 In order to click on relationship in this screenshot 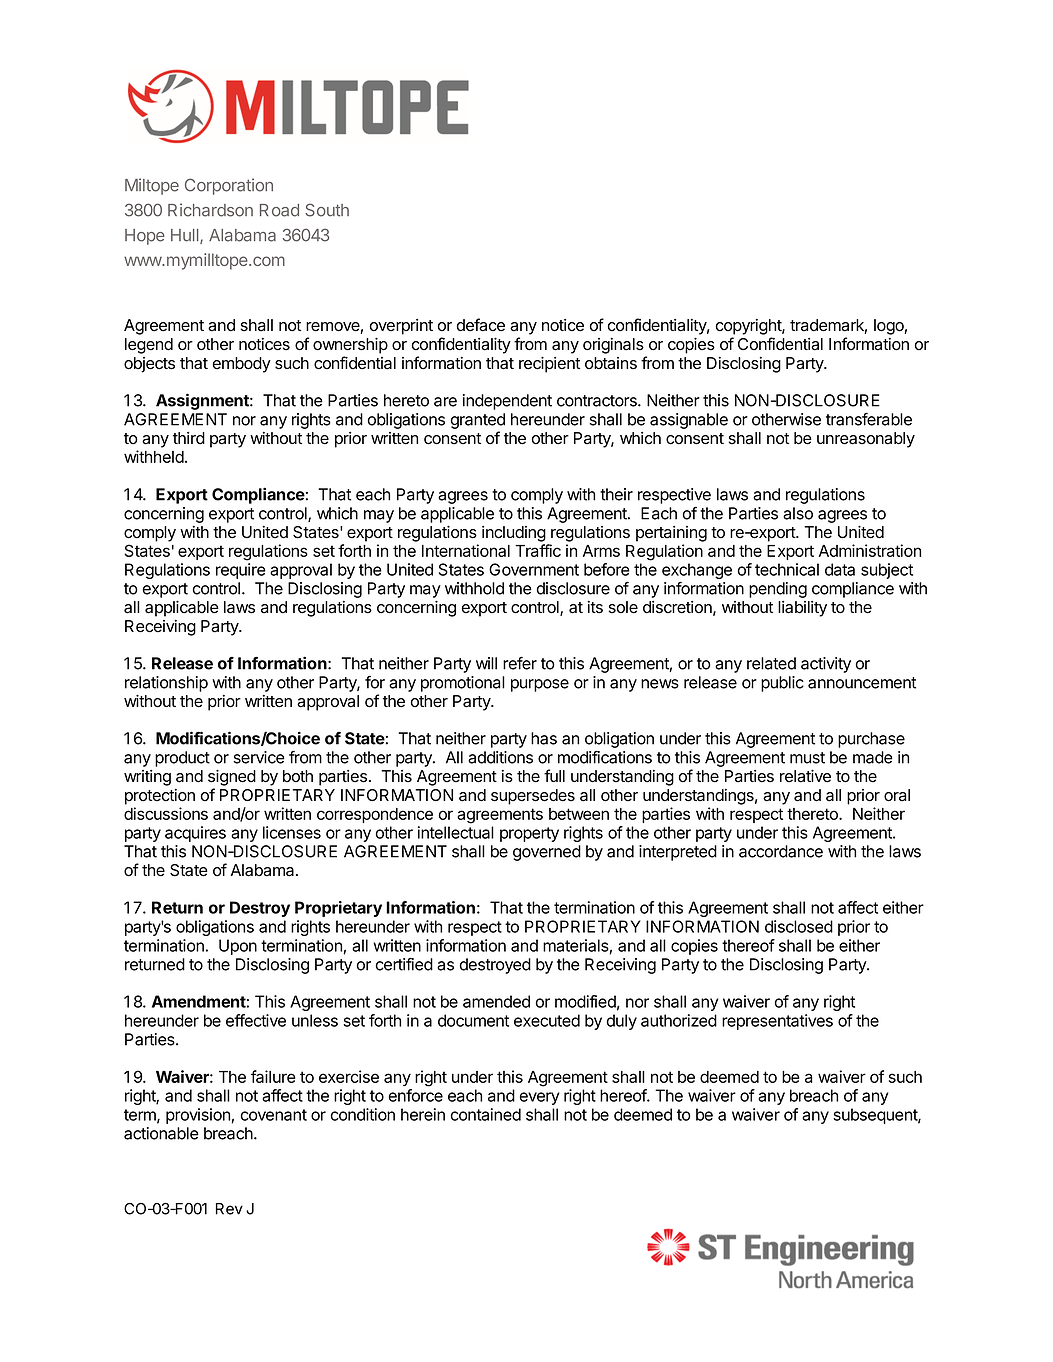, I will do `click(166, 684)`.
